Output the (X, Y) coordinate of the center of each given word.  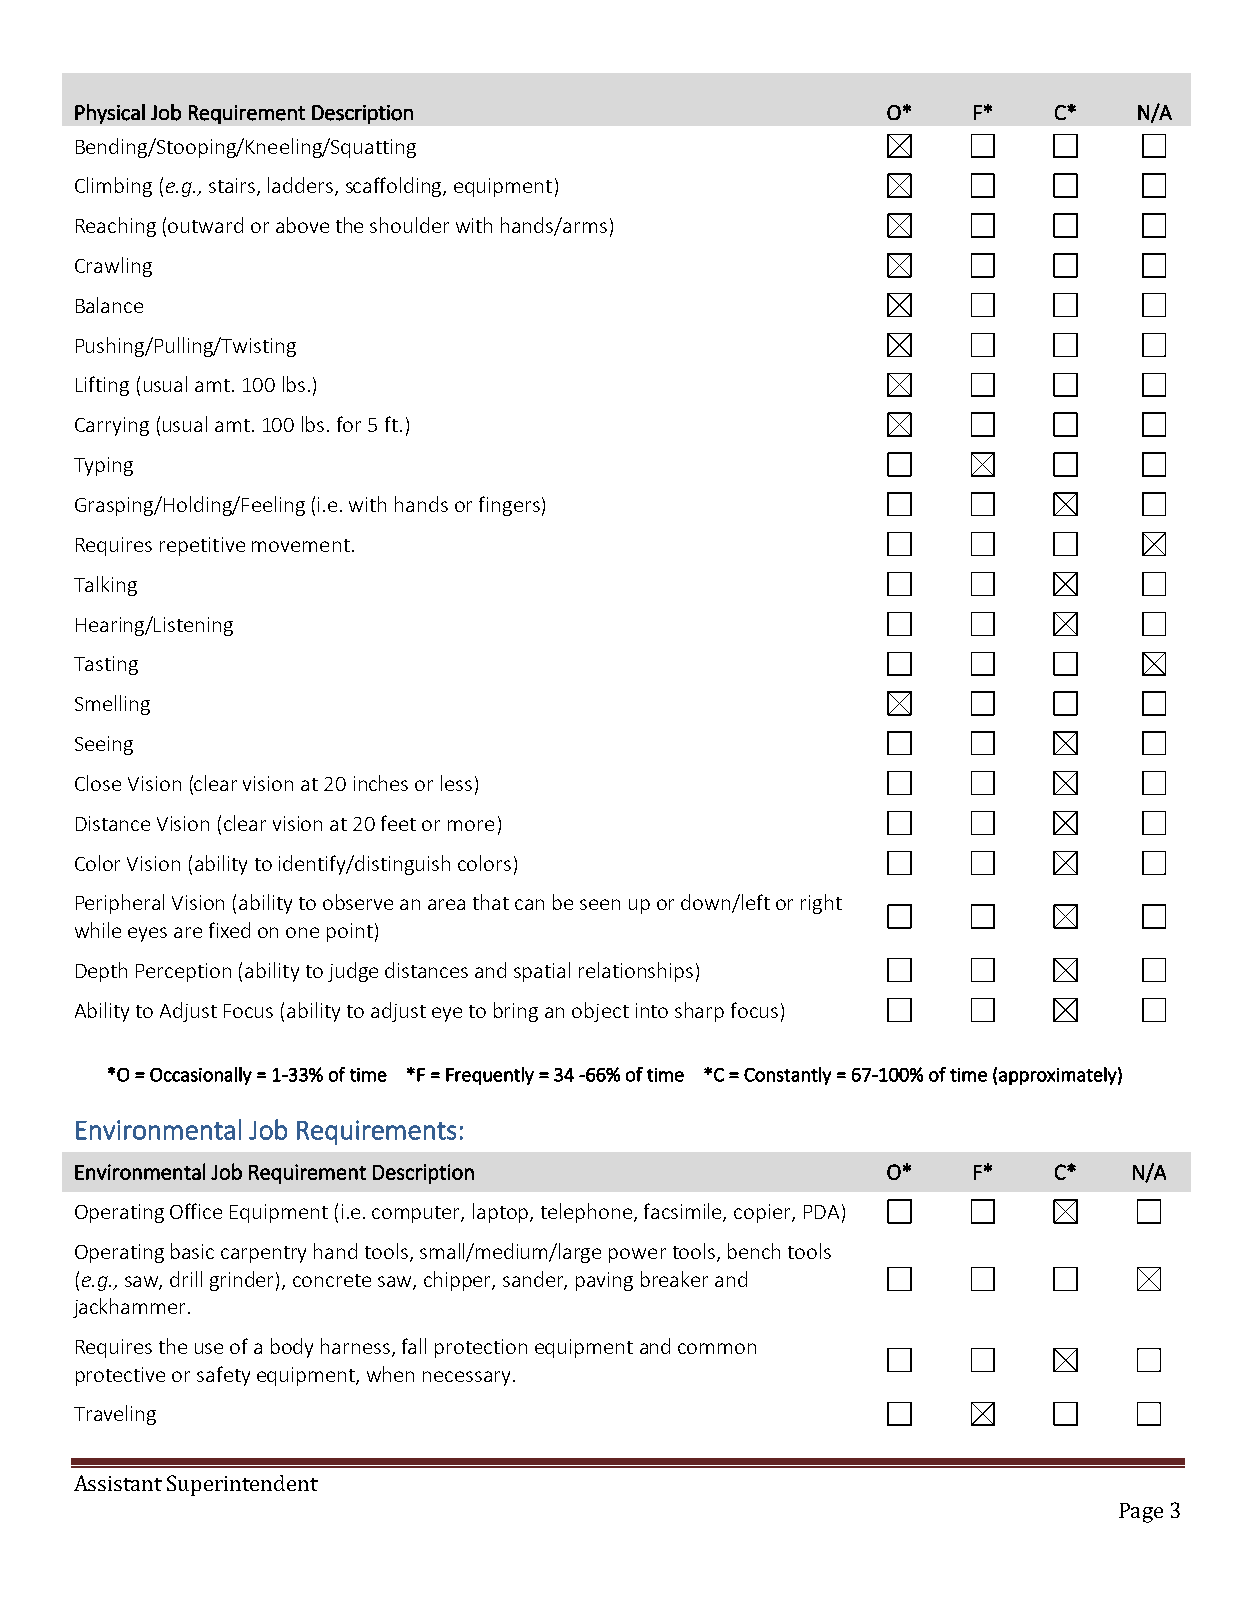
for (349, 424)
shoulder (409, 225)
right (821, 904)
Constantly (787, 1076)
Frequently (490, 1076)
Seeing (104, 745)
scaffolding (395, 187)
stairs (233, 187)
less (456, 783)
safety (223, 1376)
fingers (509, 506)
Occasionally (201, 1076)
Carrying (112, 426)
